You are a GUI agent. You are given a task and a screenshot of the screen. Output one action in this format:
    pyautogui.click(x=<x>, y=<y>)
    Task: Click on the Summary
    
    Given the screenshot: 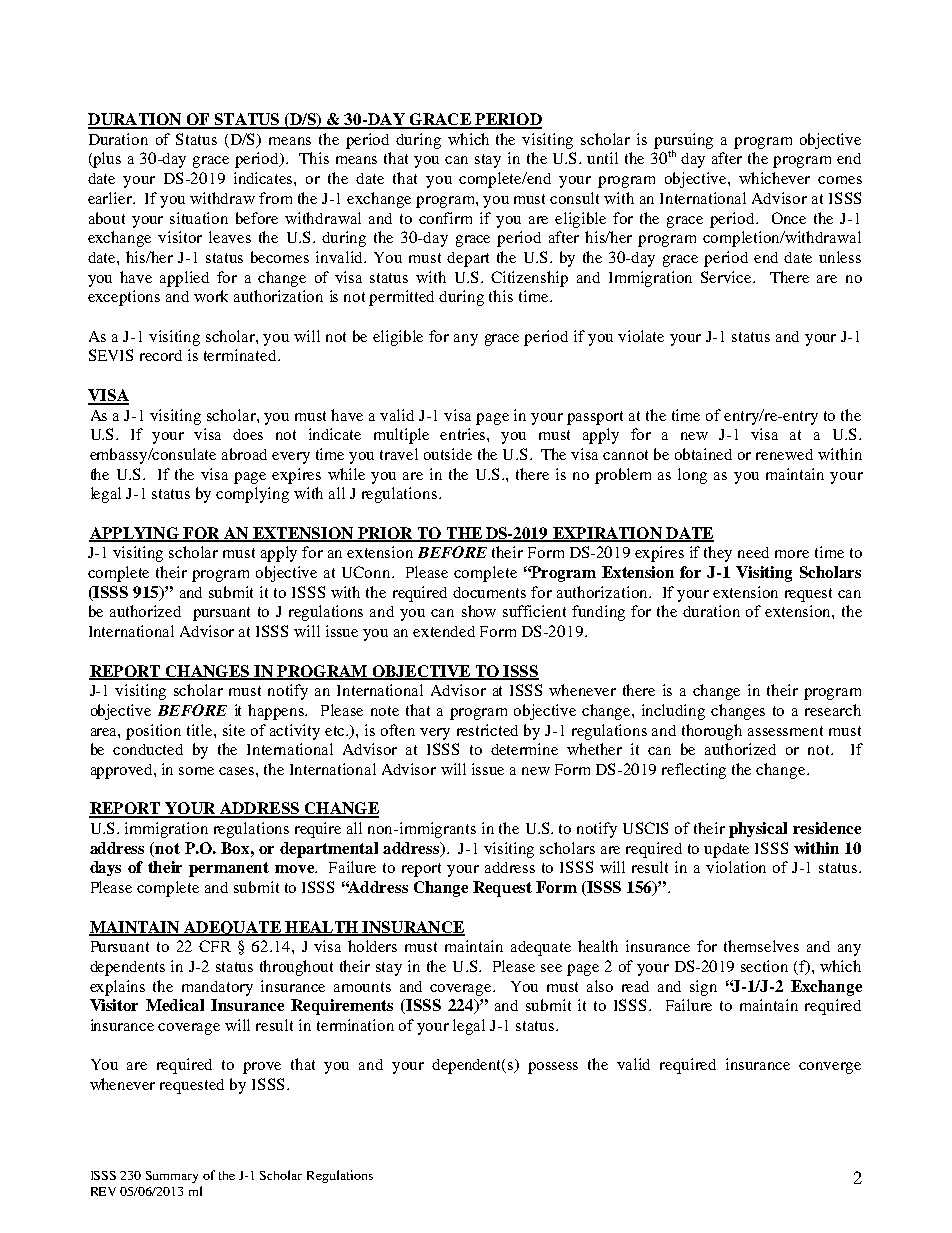 What is the action you would take?
    pyautogui.click(x=172, y=1177)
